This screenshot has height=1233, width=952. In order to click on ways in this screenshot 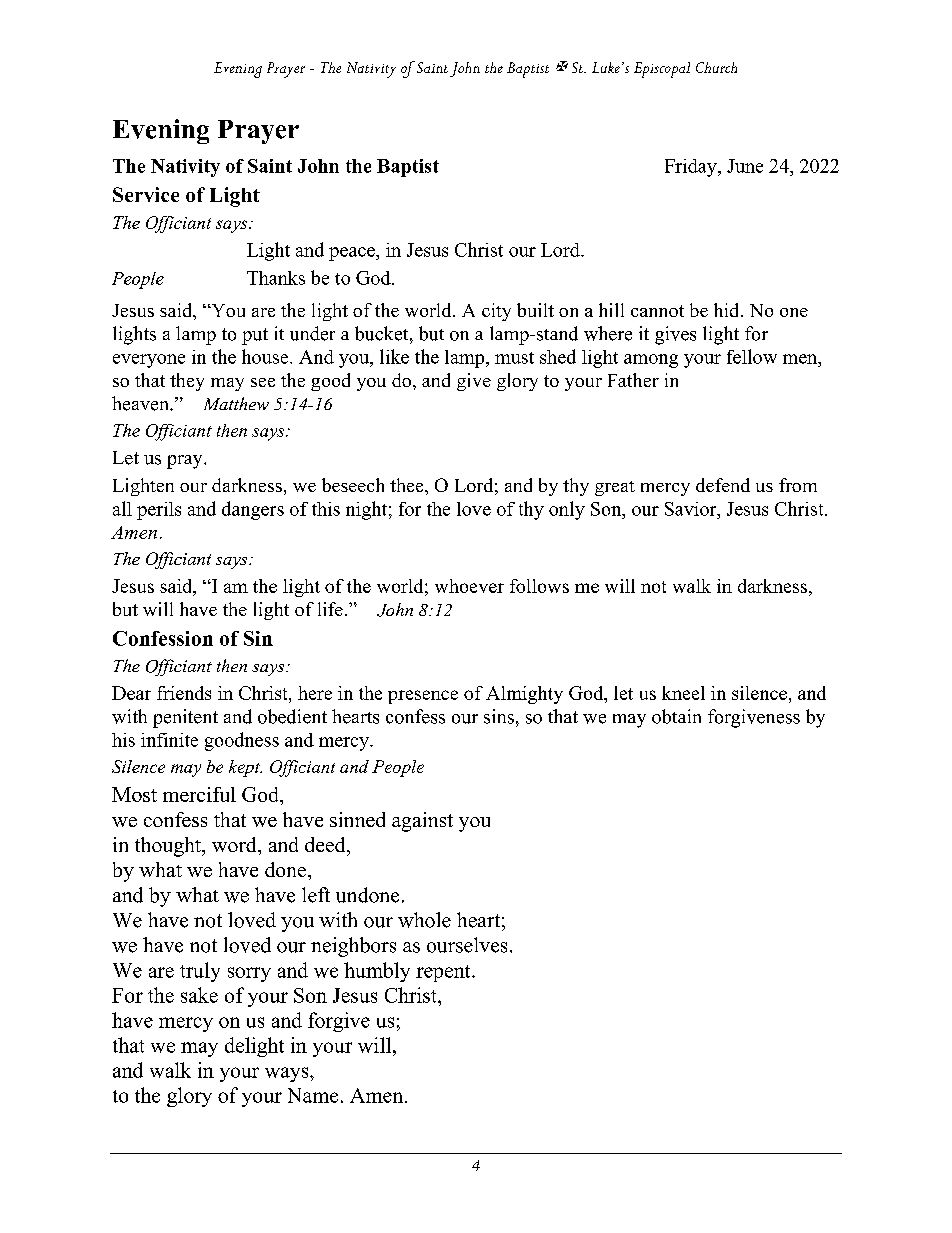, I will do `click(288, 1074)`.
